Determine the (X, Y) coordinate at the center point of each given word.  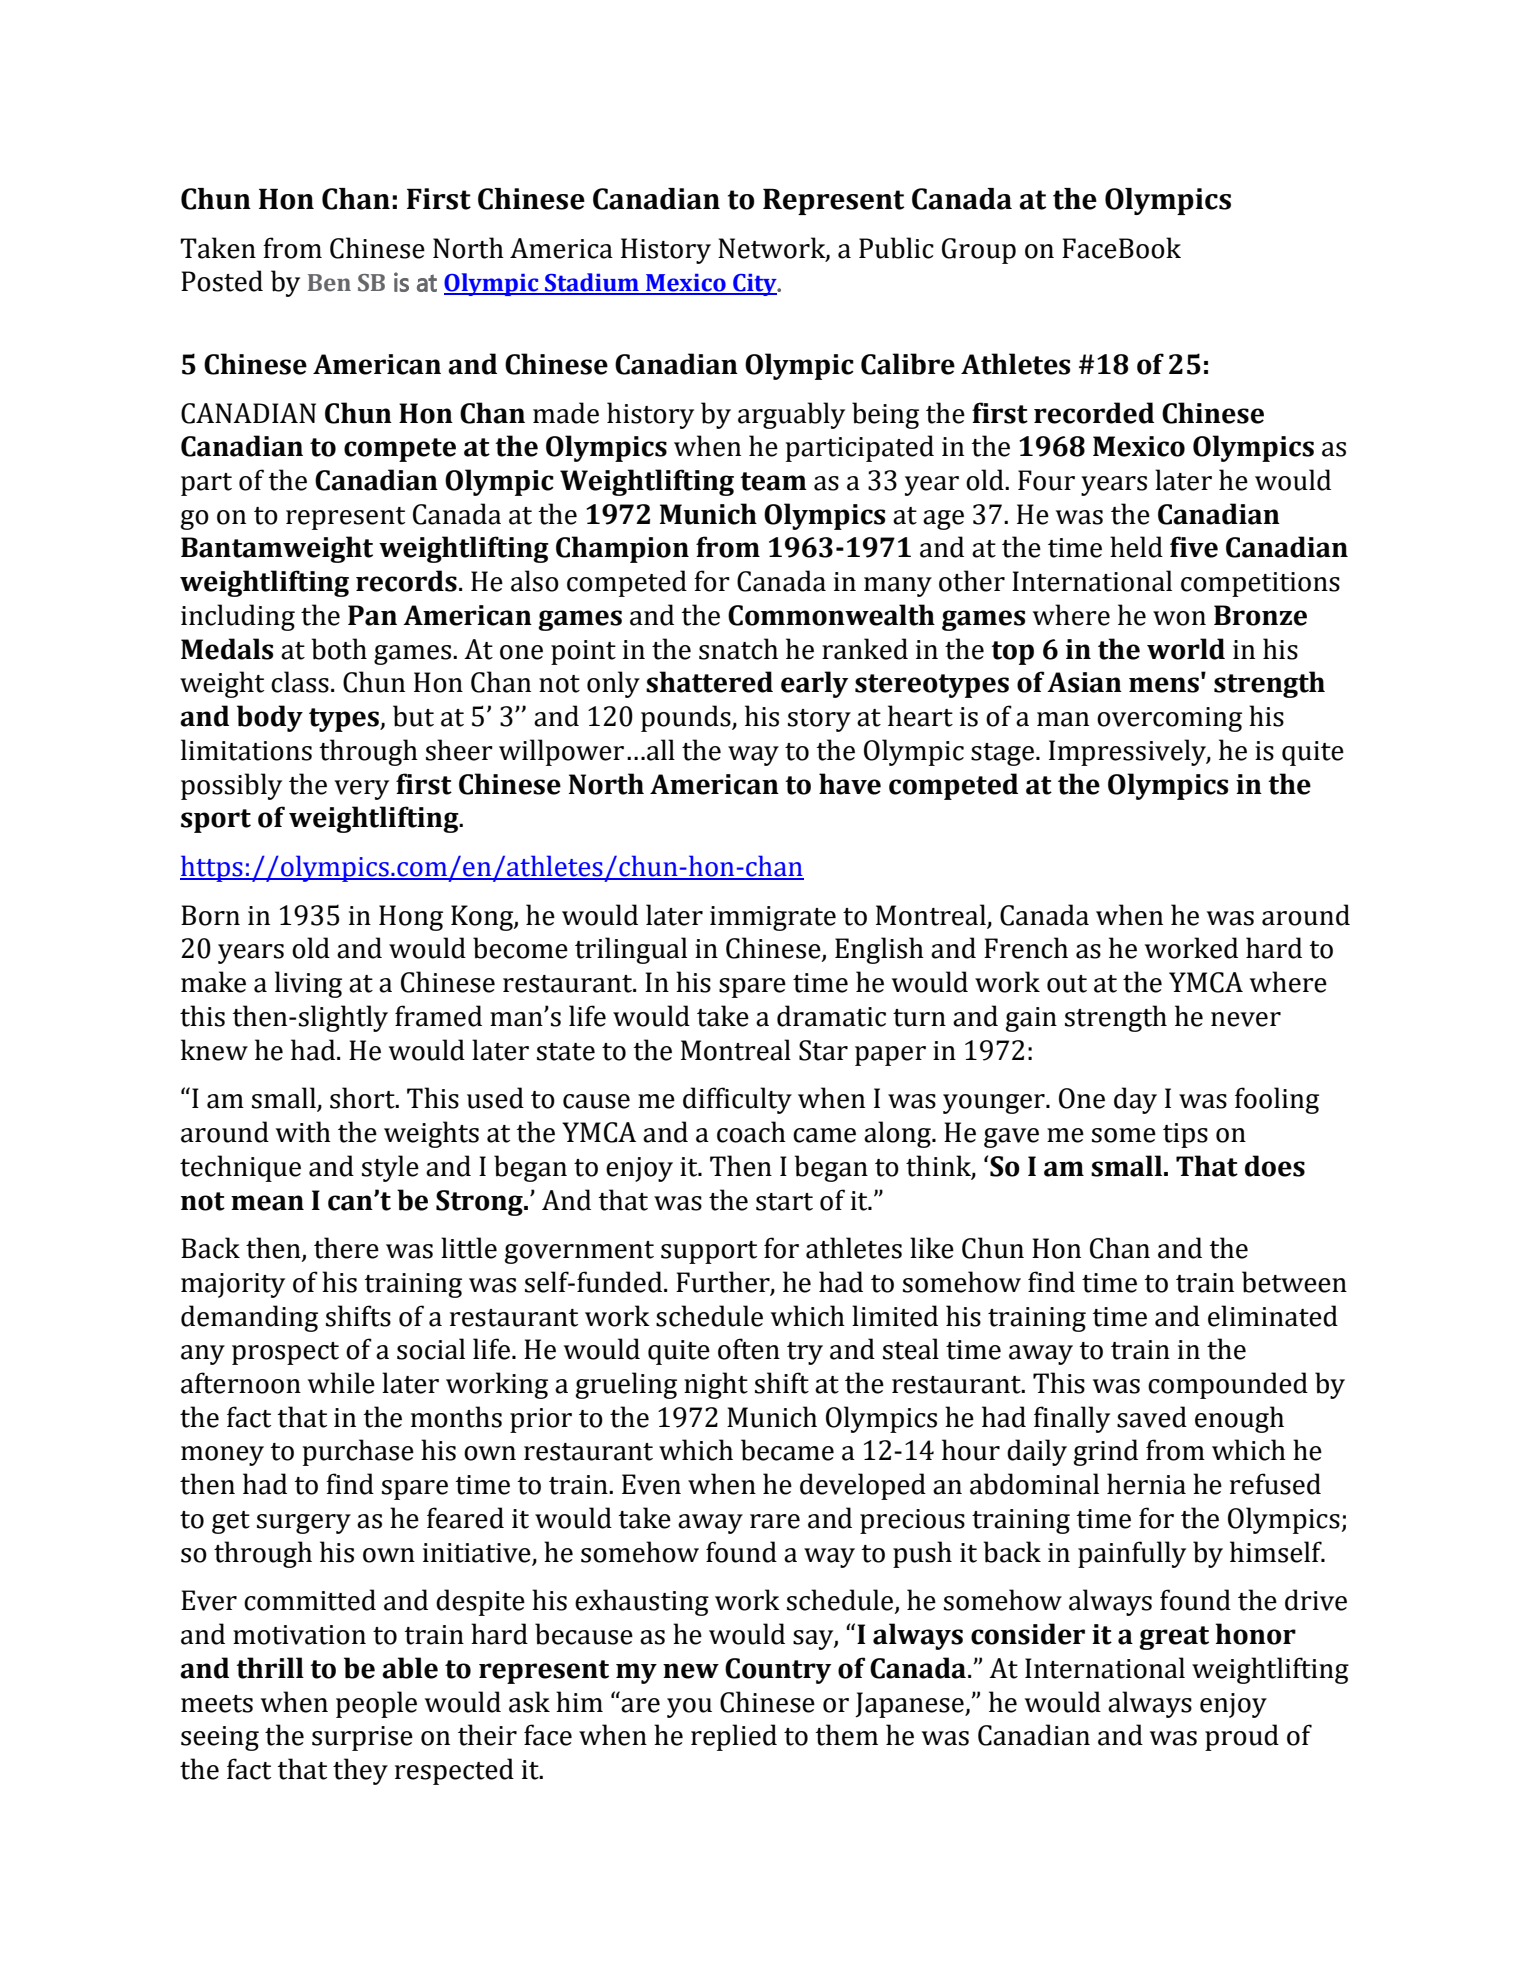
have (850, 784)
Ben (329, 283)
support (709, 1252)
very (361, 790)
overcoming (1169, 719)
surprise (362, 1738)
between (1294, 1282)
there (346, 1248)
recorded (1094, 413)
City (755, 285)
